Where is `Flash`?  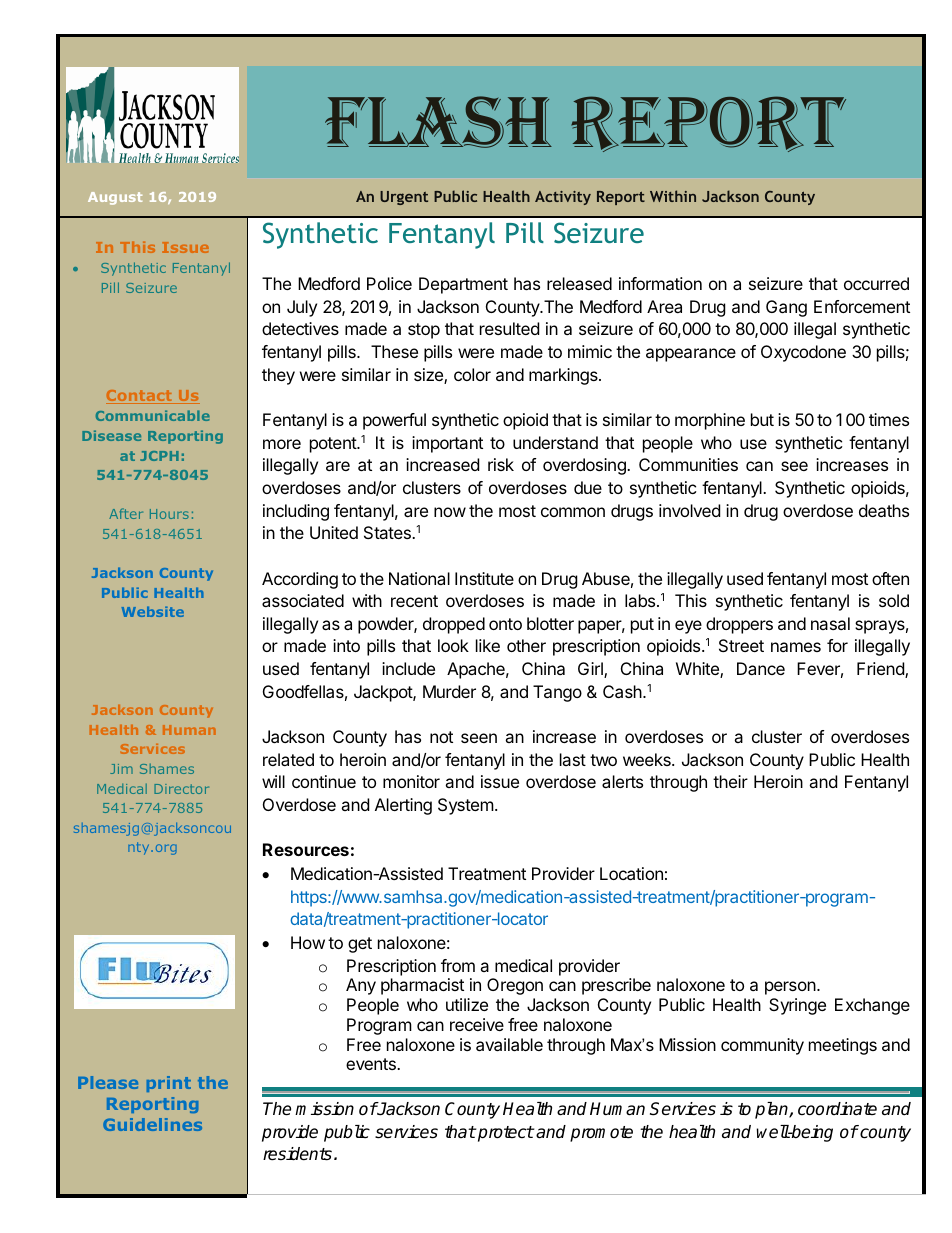
Flash is located at coordinates (438, 122).
